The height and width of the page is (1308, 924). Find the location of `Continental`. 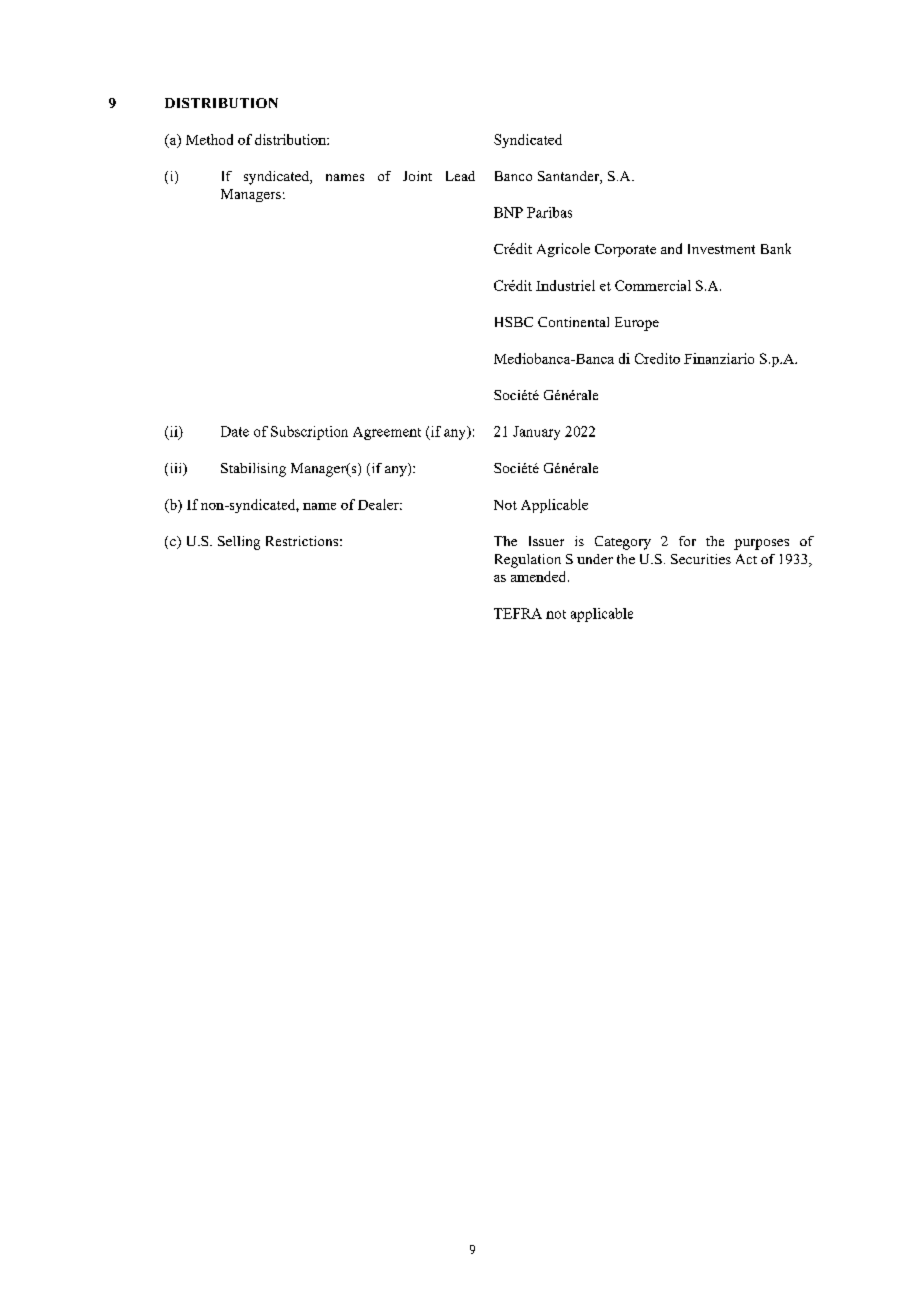

Continental is located at coordinates (573, 322).
